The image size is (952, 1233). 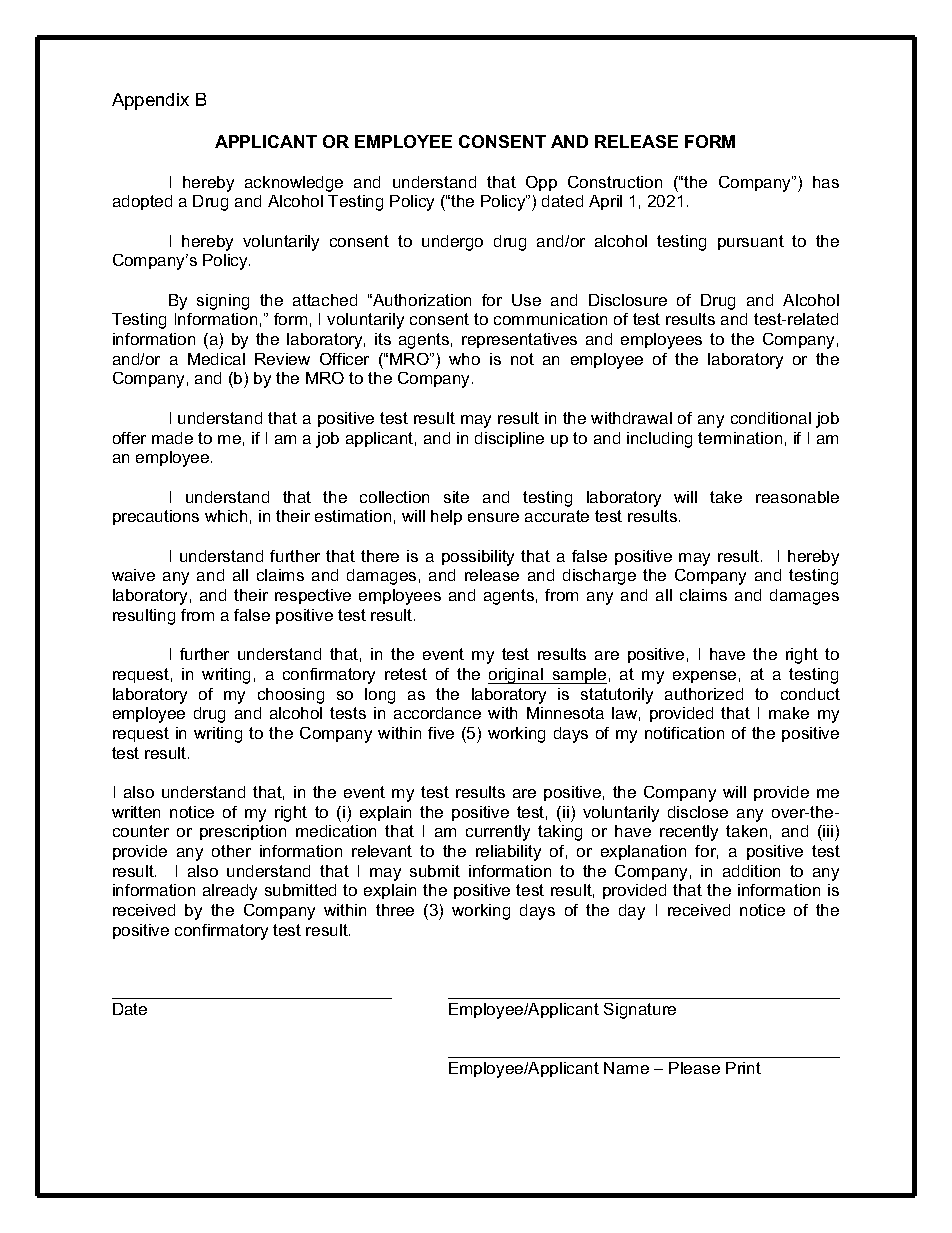 What do you see at coordinates (150, 101) in the page?
I see `Appendix` at bounding box center [150, 101].
